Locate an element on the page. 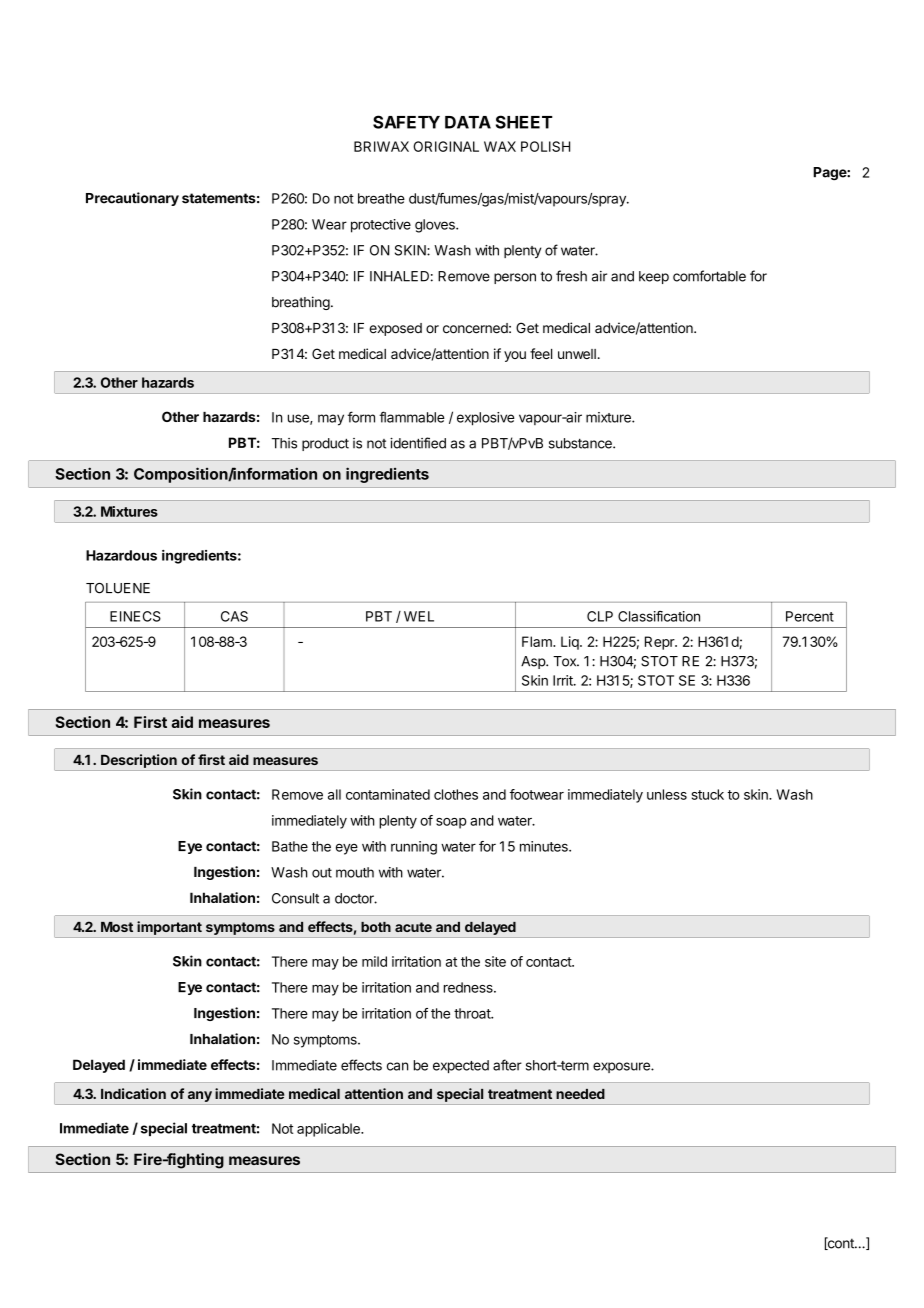  expected is located at coordinates (461, 1066).
